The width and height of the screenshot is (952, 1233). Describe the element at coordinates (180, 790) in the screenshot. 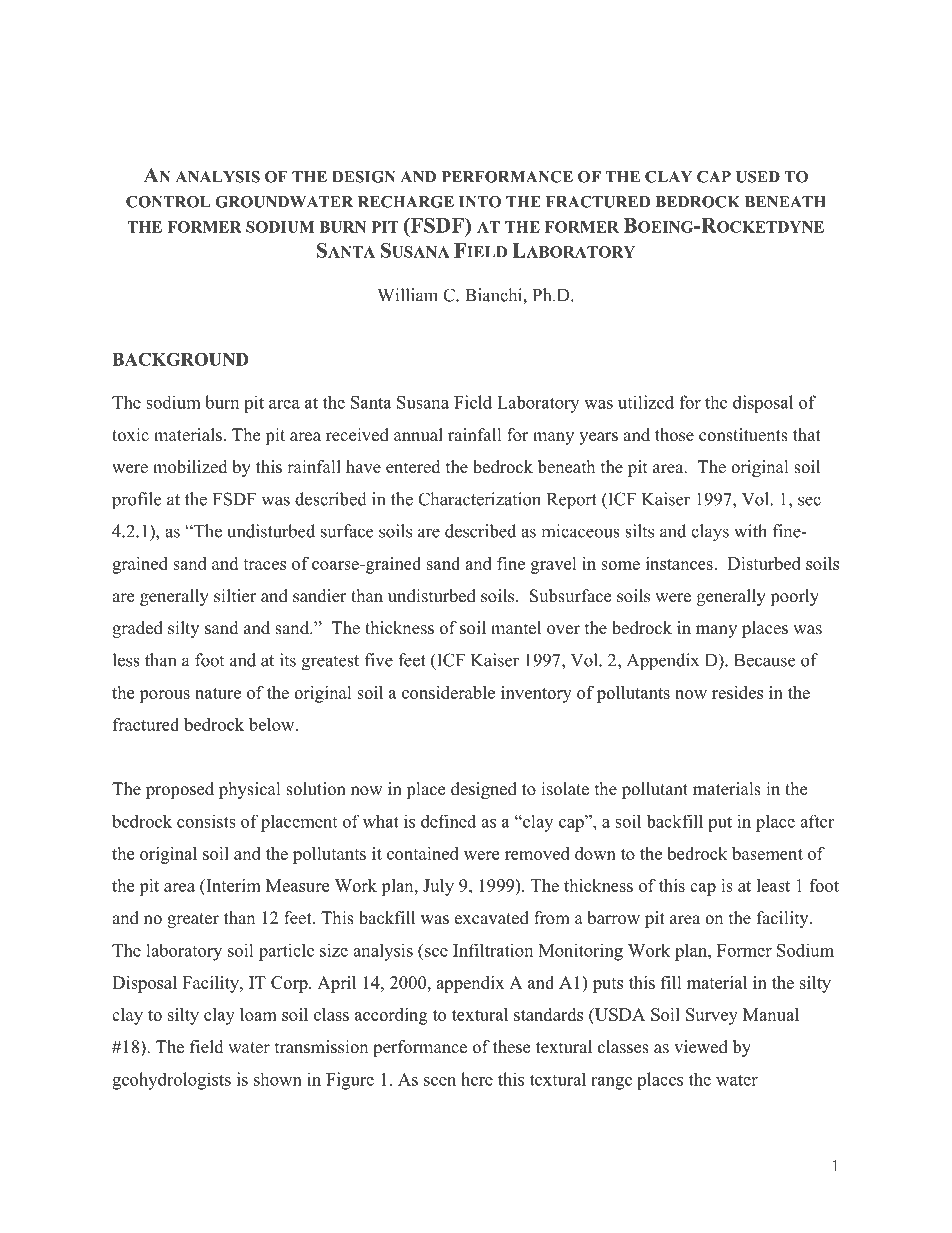

I see `proposed` at that location.
